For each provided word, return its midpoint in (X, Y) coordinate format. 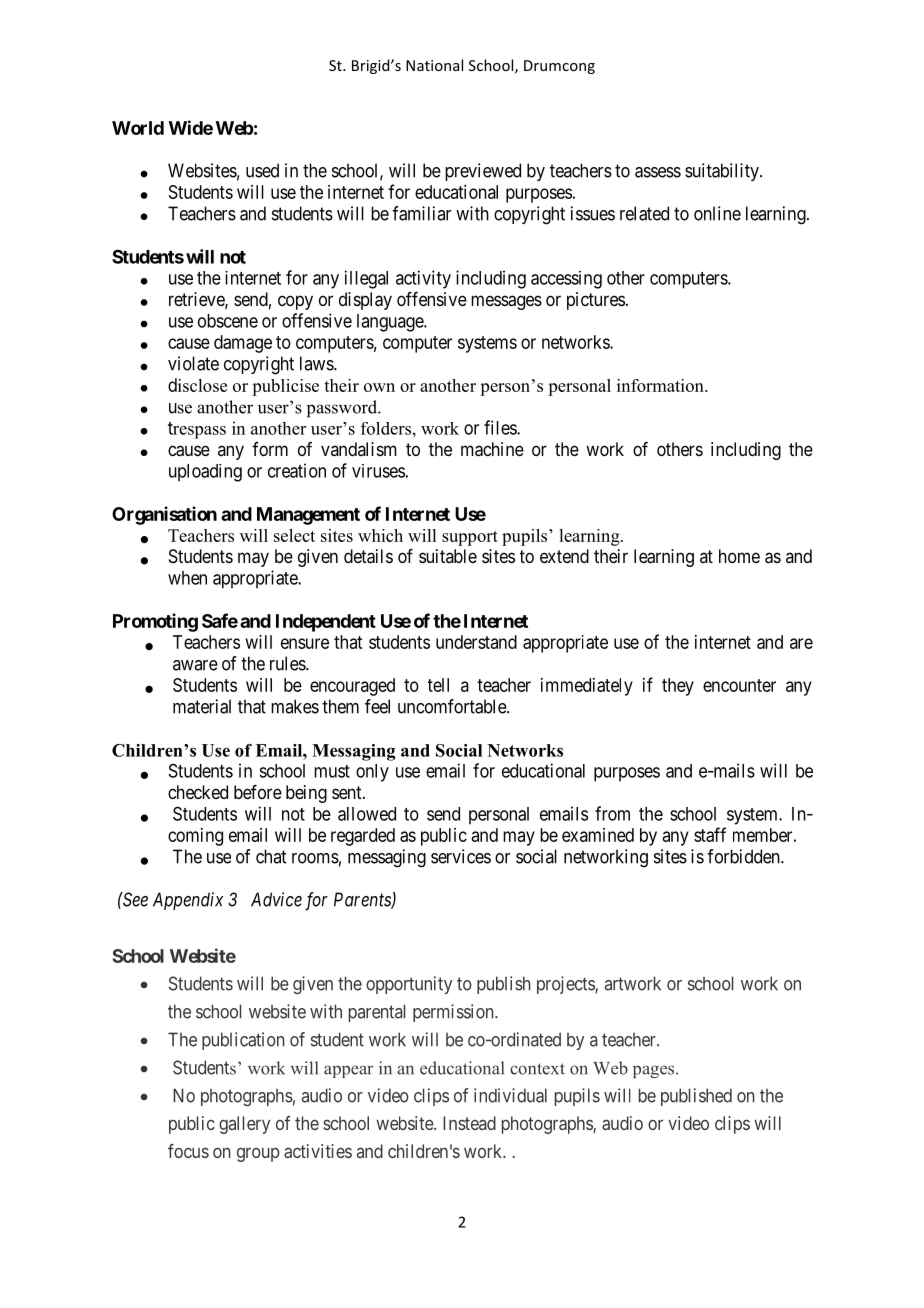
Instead (469, 1123)
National (434, 65)
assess (658, 172)
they (678, 687)
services (461, 856)
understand (476, 642)
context (537, 1069)
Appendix (188, 901)
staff (710, 834)
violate (193, 363)
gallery (244, 1125)
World (138, 128)
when (187, 578)
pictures (596, 301)
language (391, 323)
